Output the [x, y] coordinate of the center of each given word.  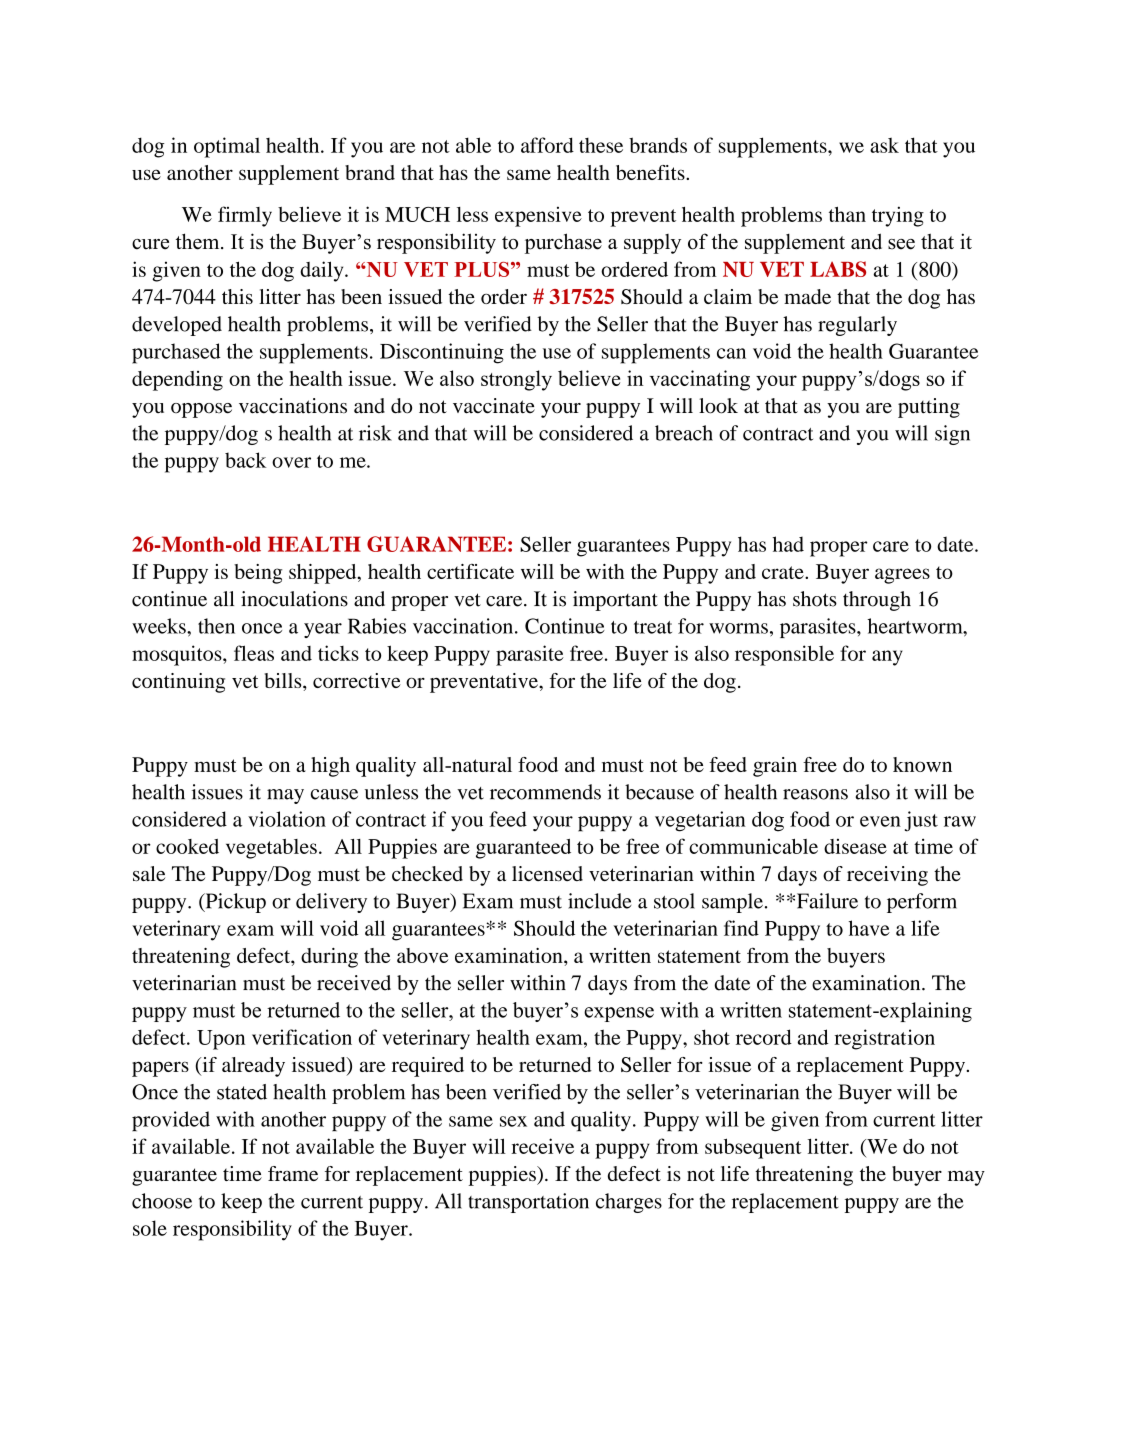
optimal [227, 147]
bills [284, 680]
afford [547, 145]
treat [653, 627]
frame [293, 1173]
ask [884, 145]
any [887, 658]
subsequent [753, 1148]
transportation [528, 1203]
